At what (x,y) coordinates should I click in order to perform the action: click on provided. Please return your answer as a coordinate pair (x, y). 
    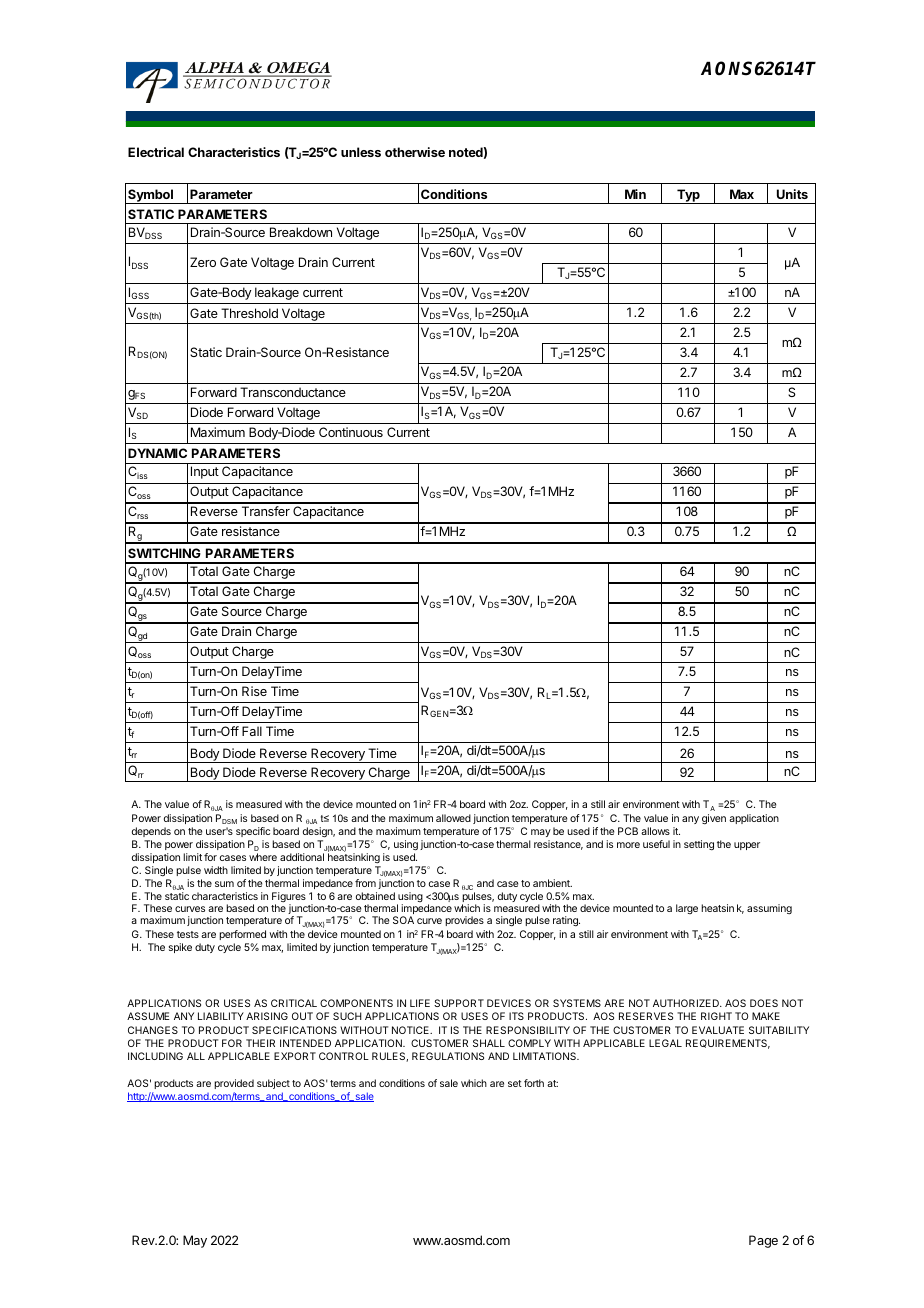
    Looking at the image, I should click on (234, 1084).
